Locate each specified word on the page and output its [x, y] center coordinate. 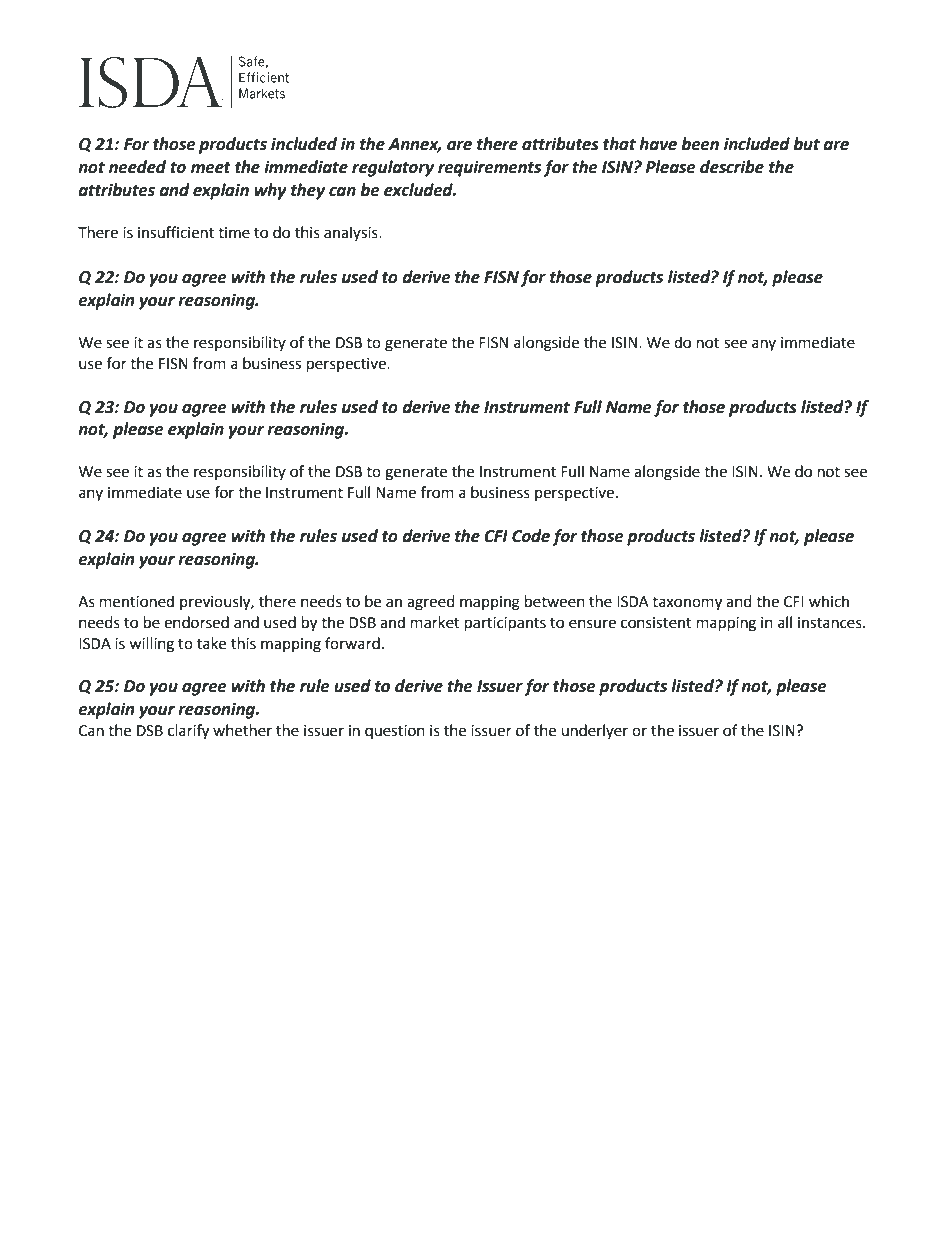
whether [242, 730]
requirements [489, 168]
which [829, 601]
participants [505, 624]
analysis [352, 233]
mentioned [137, 601]
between [555, 601]
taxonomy [687, 604]
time [234, 233]
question [395, 732]
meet [211, 168]
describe [732, 167]
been [700, 144]
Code [531, 536]
